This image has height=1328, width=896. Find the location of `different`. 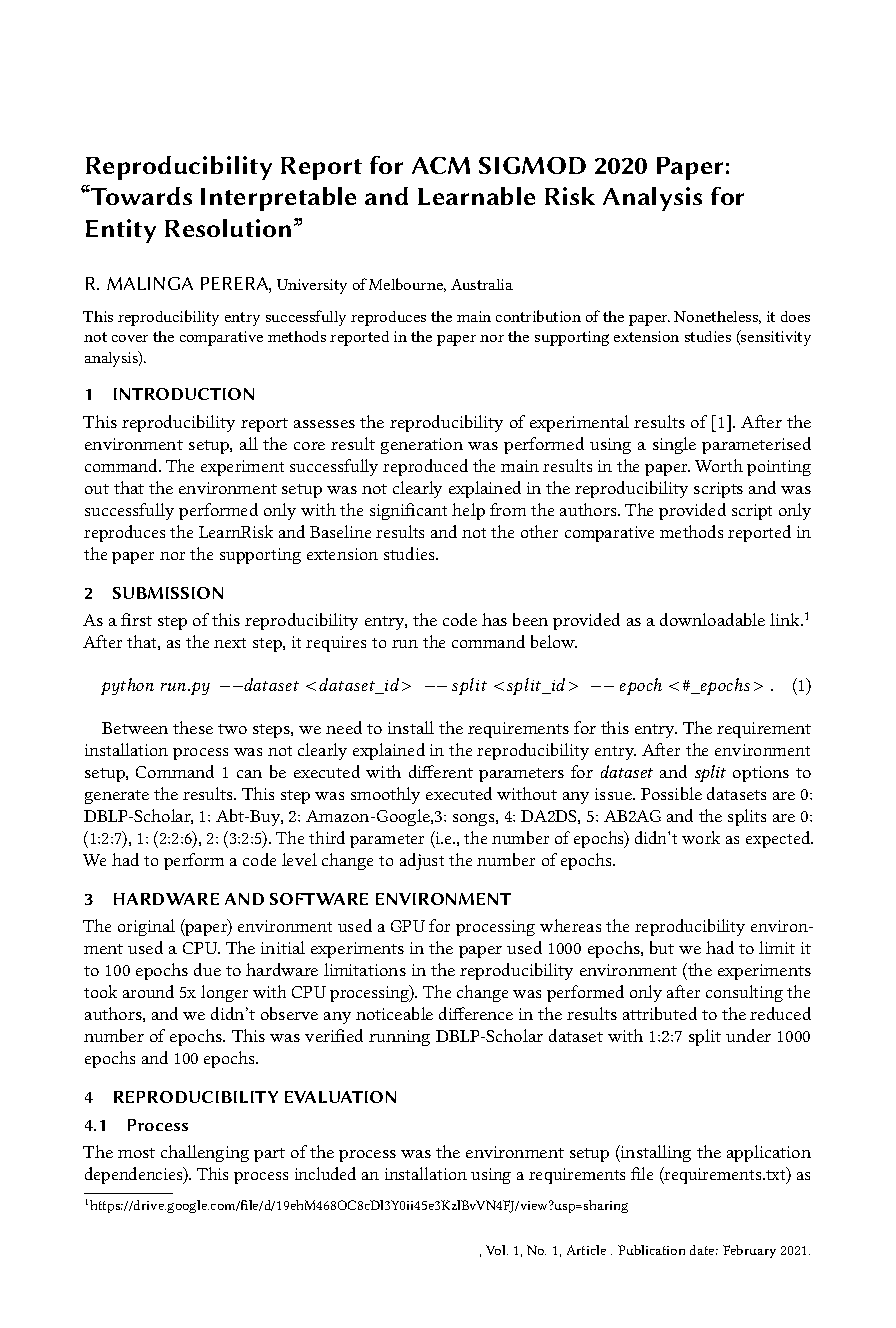

different is located at coordinates (441, 771).
